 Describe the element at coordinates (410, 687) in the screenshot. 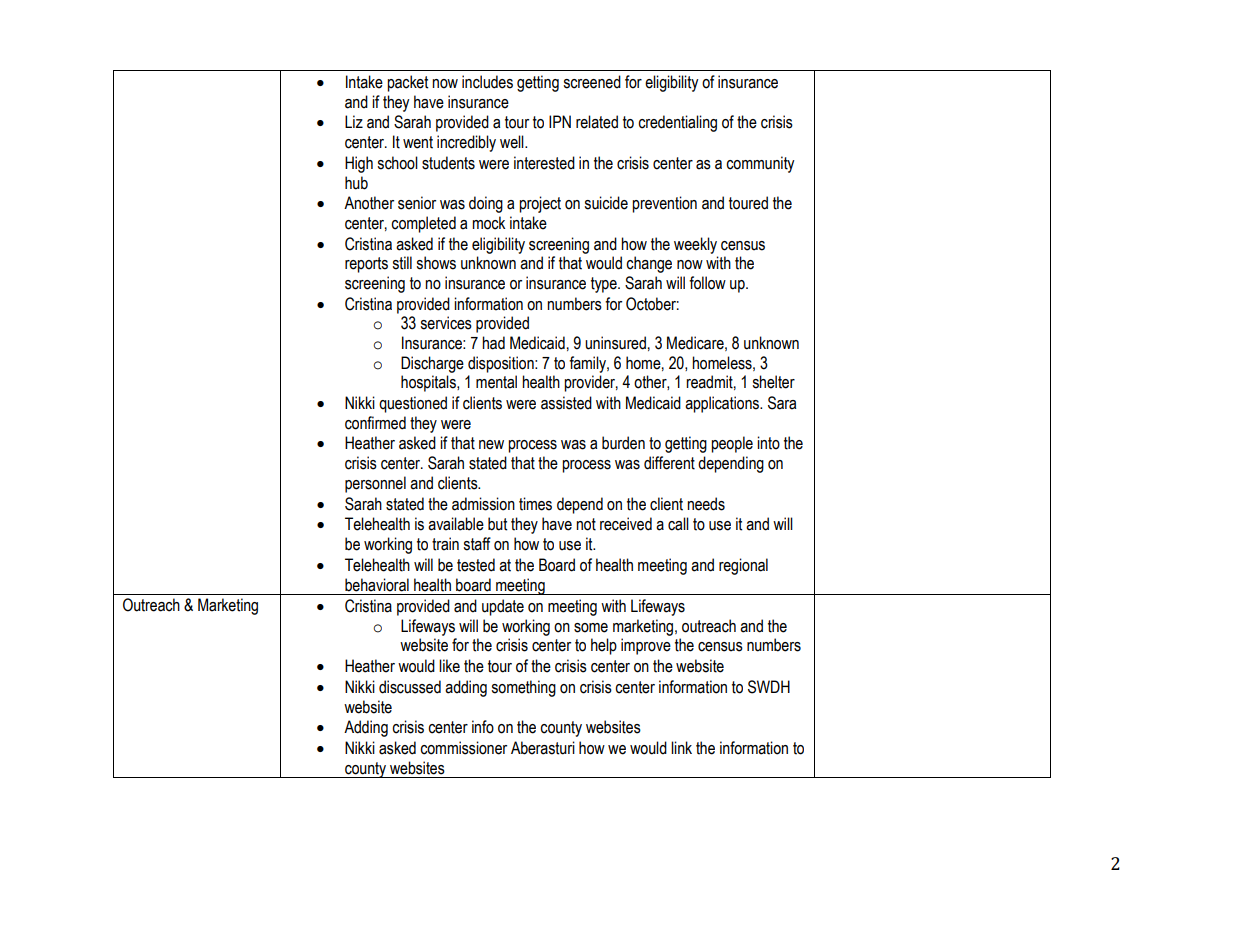

I see `discussed` at that location.
